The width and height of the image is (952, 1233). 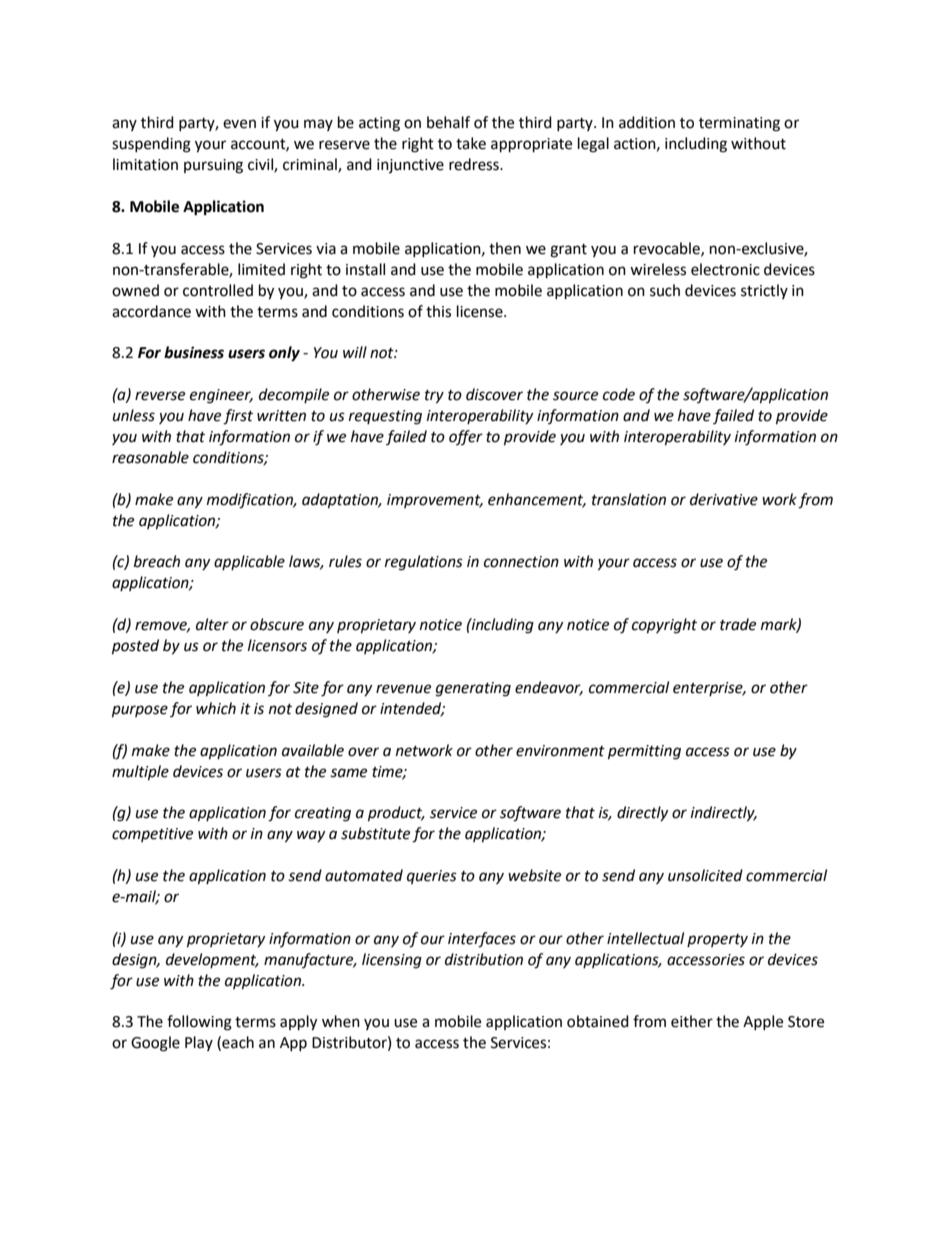 I want to click on regulations, so click(x=424, y=563).
